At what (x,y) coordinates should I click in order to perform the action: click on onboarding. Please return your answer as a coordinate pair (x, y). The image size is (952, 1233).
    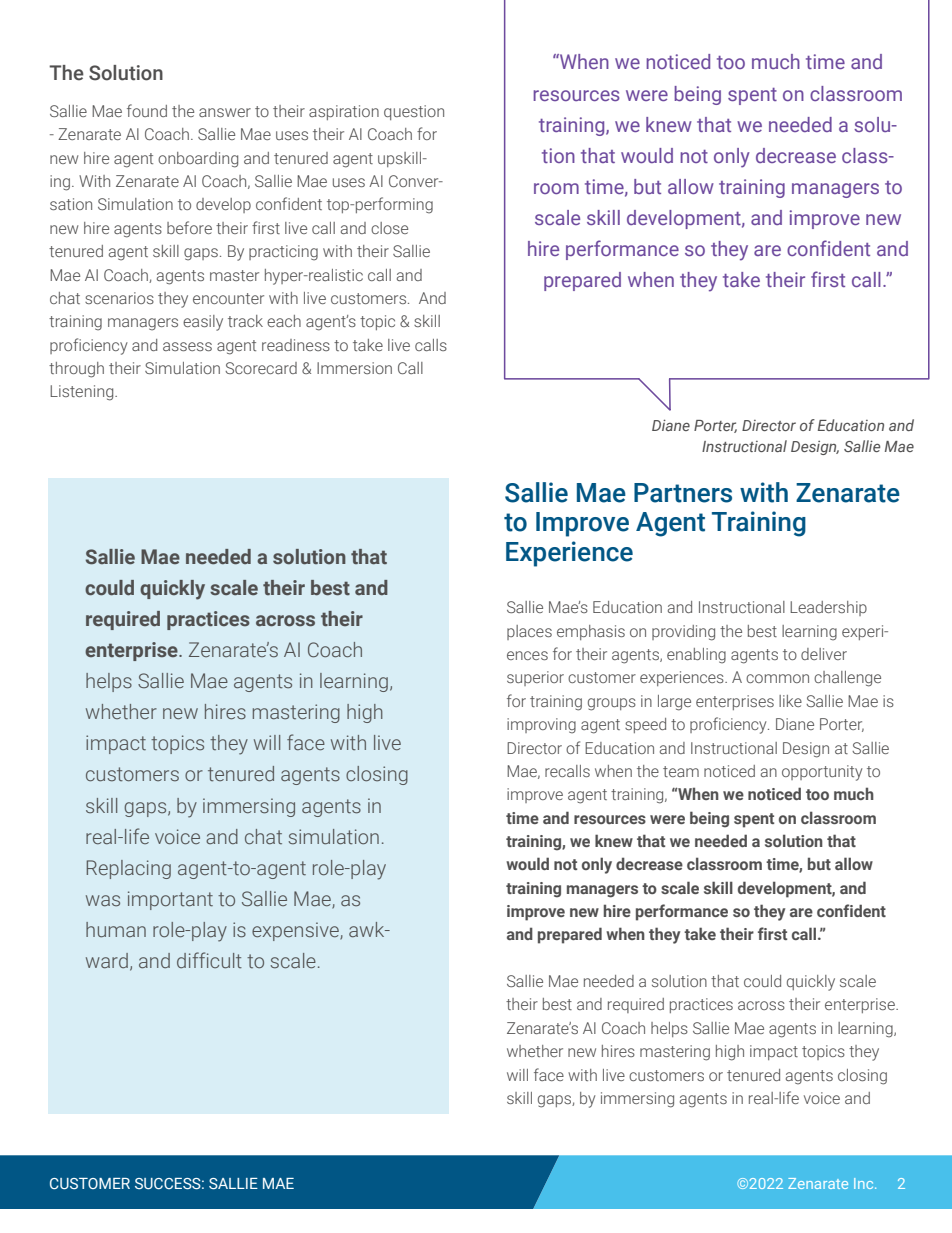
    Looking at the image, I should click on (198, 160).
